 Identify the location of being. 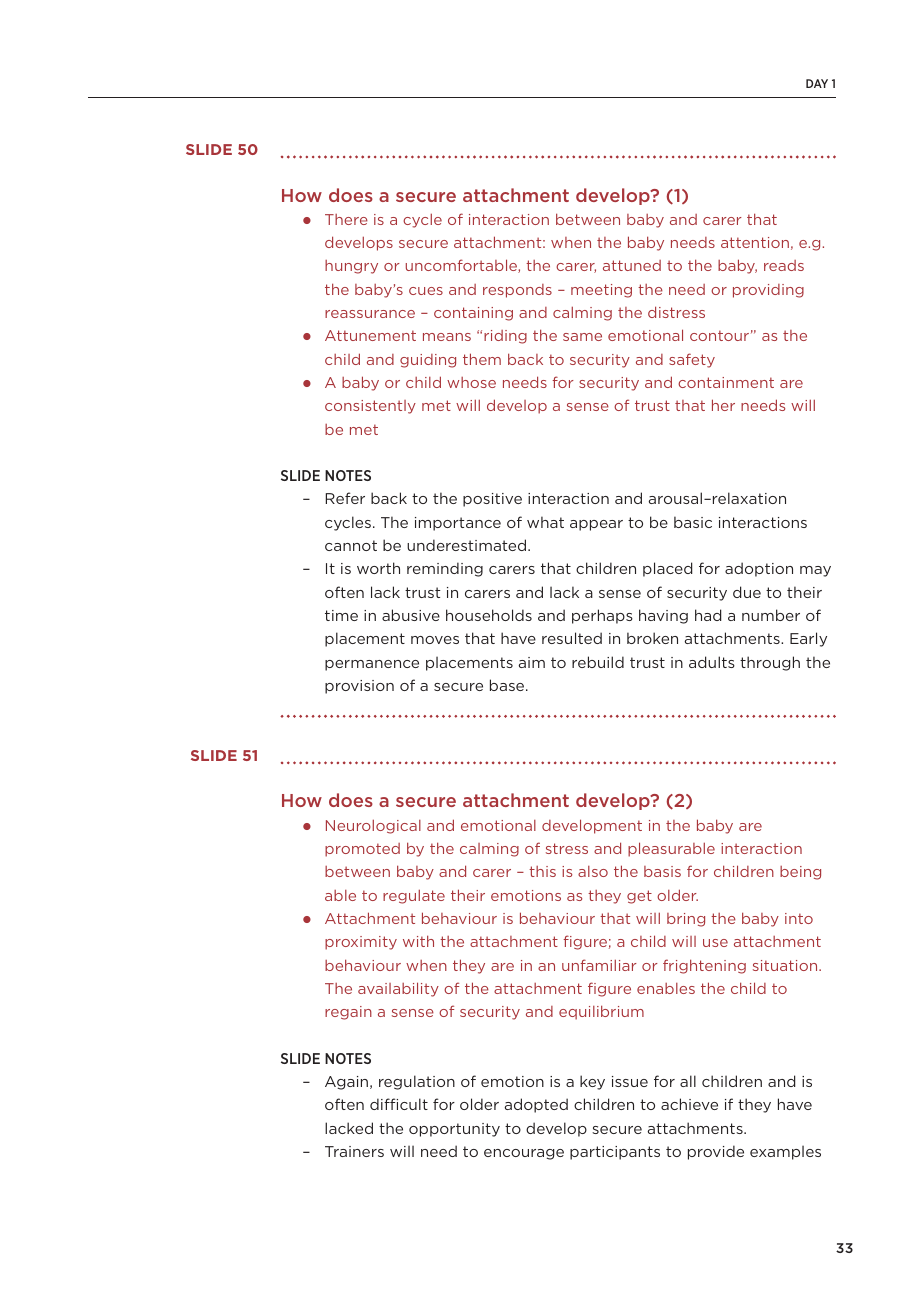
(800, 873).
